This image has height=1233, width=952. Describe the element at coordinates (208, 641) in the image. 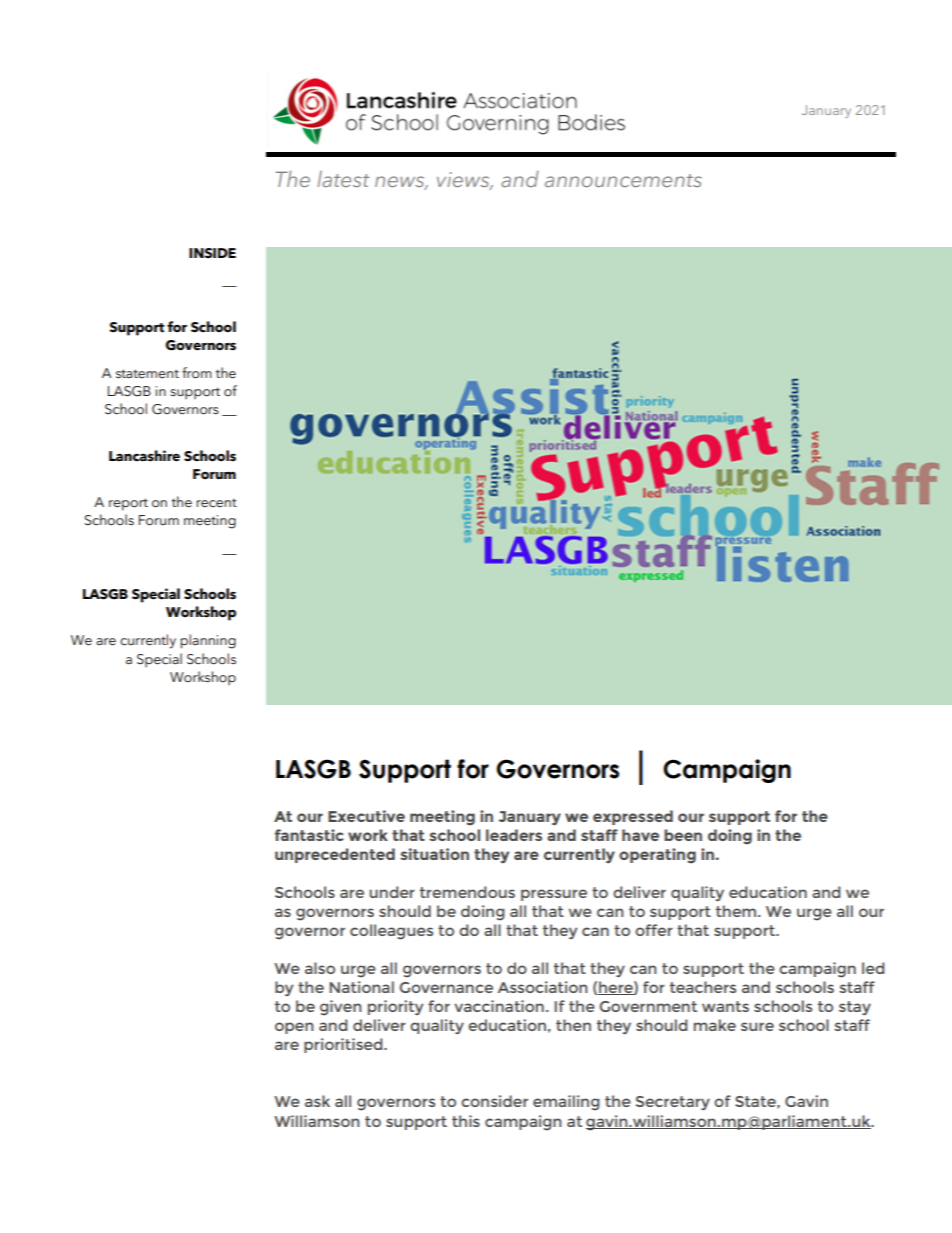

I see `planning` at that location.
